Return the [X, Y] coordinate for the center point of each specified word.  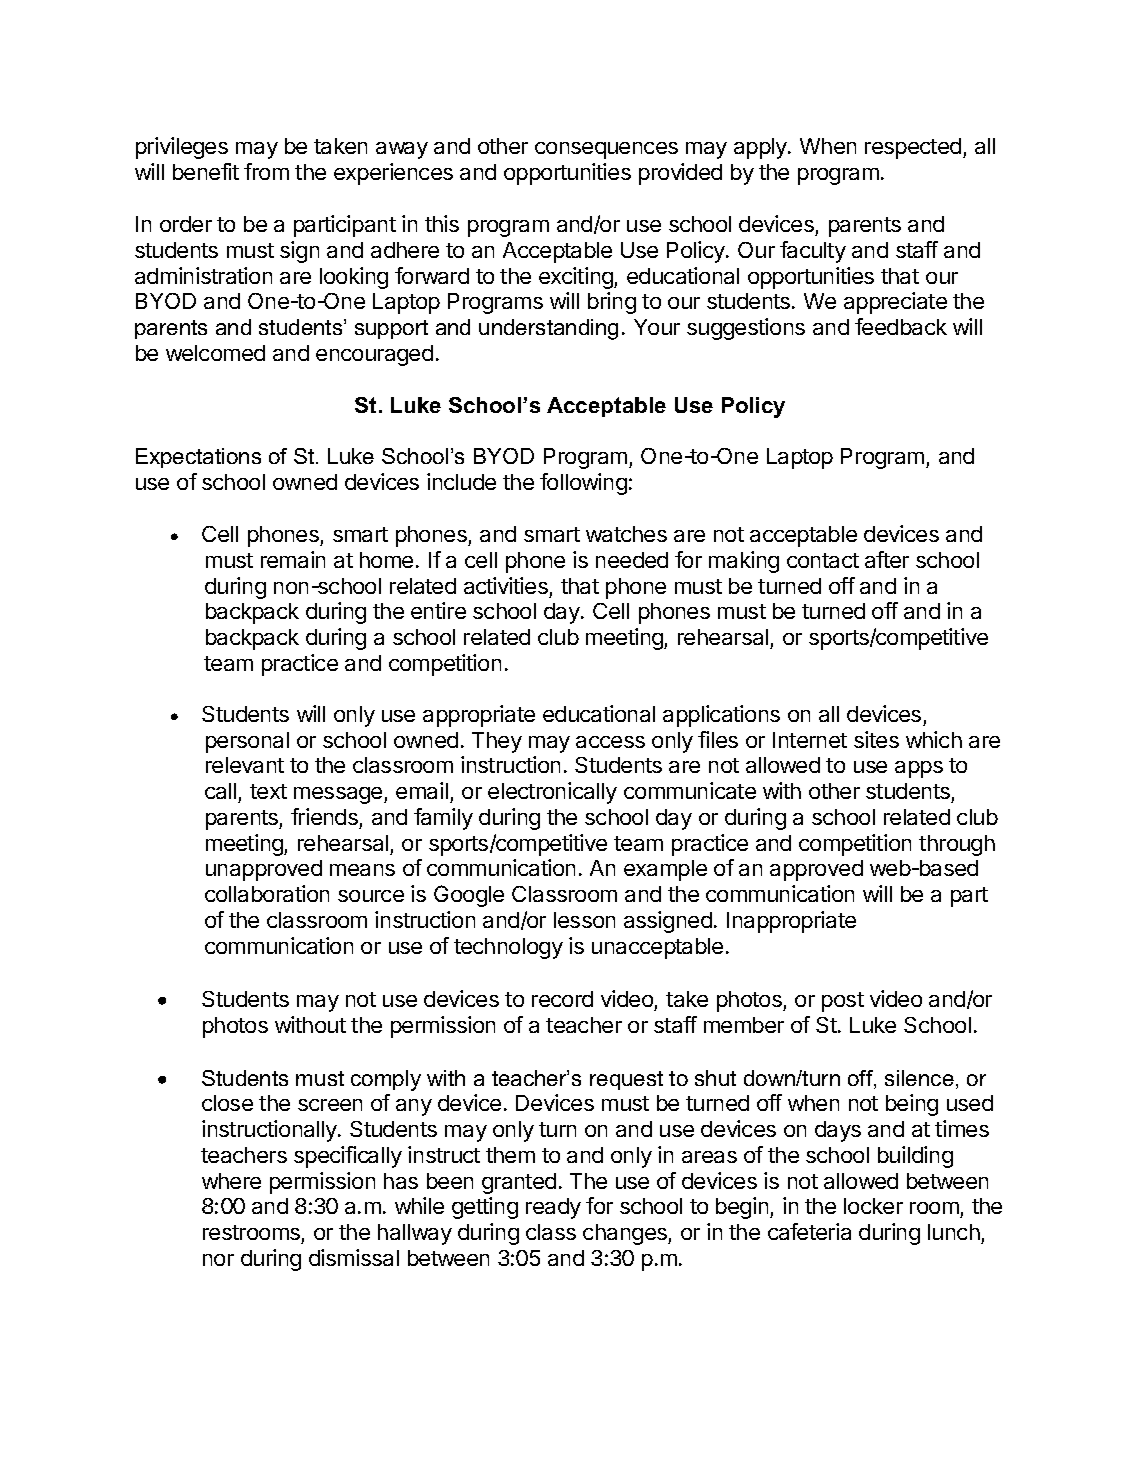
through [957, 845]
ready [553, 1208]
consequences [606, 150]
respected [913, 148]
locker [873, 1206]
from [266, 171]
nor [218, 1260]
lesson [584, 920]
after [887, 559]
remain [293, 559]
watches [626, 534]
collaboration [267, 893]
